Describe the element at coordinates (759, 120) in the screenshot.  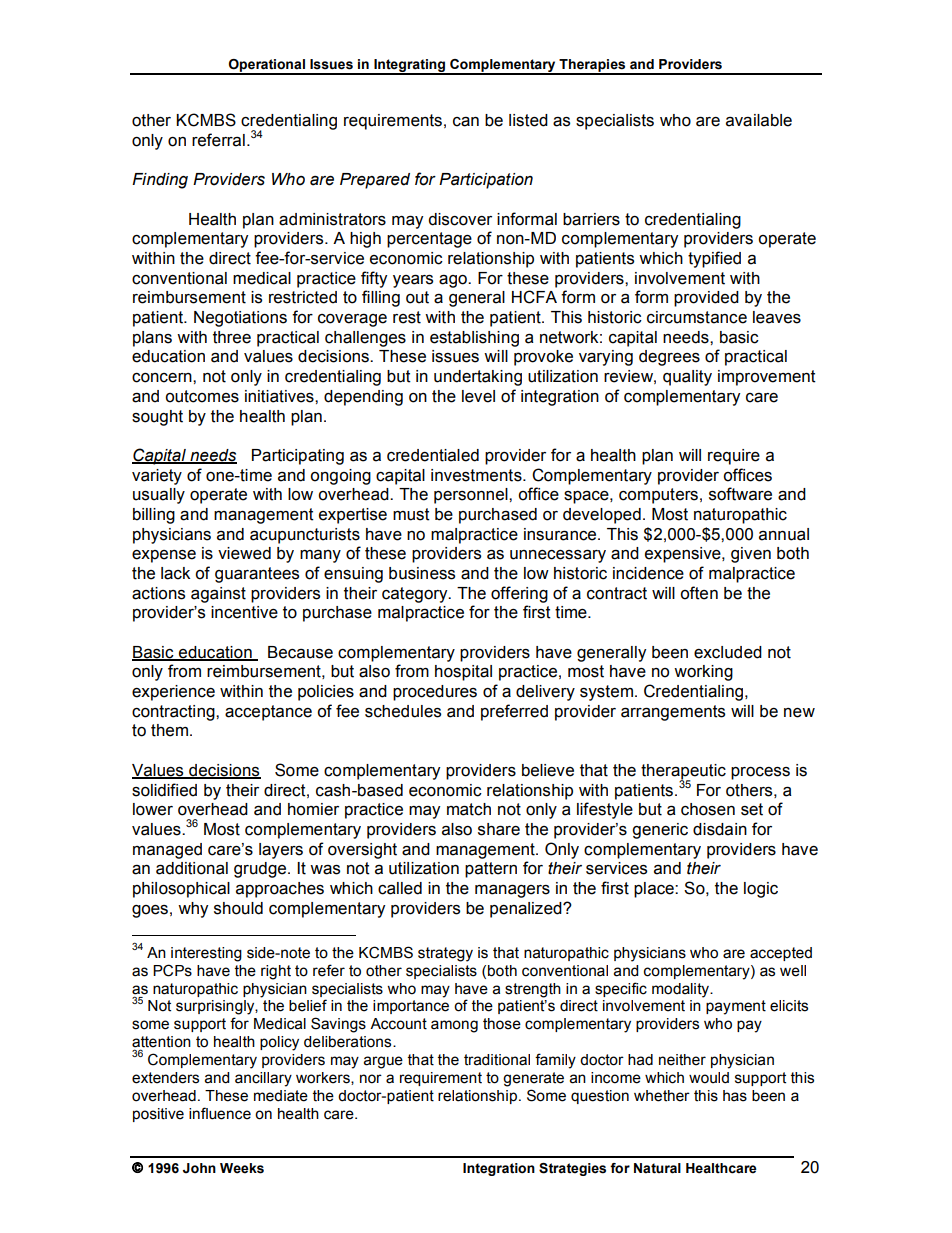
I see `available` at that location.
